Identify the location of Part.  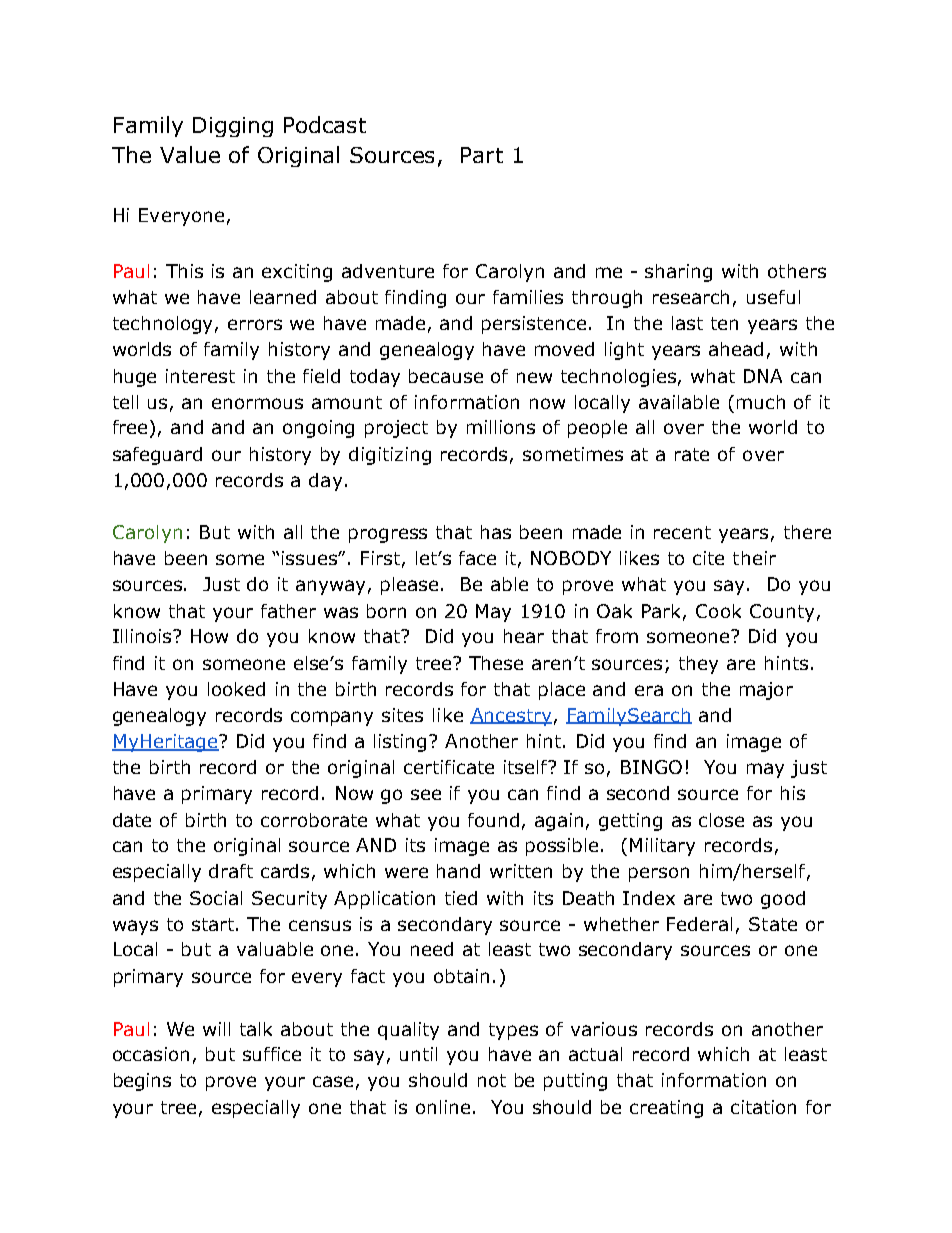
(482, 155).
